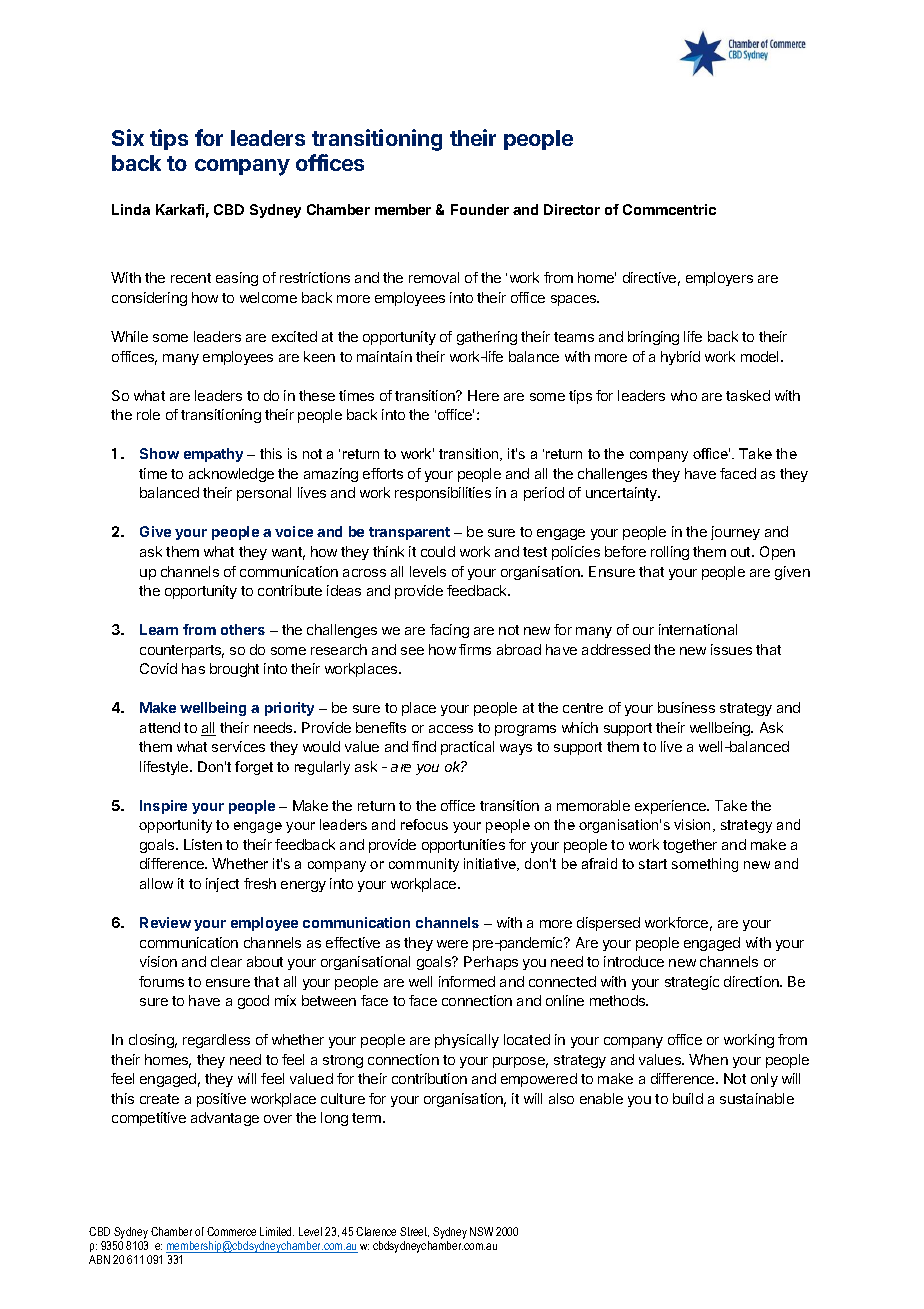 This screenshot has height=1309, width=924. Describe the element at coordinates (231, 475) in the screenshot. I see `acknowledge` at that location.
